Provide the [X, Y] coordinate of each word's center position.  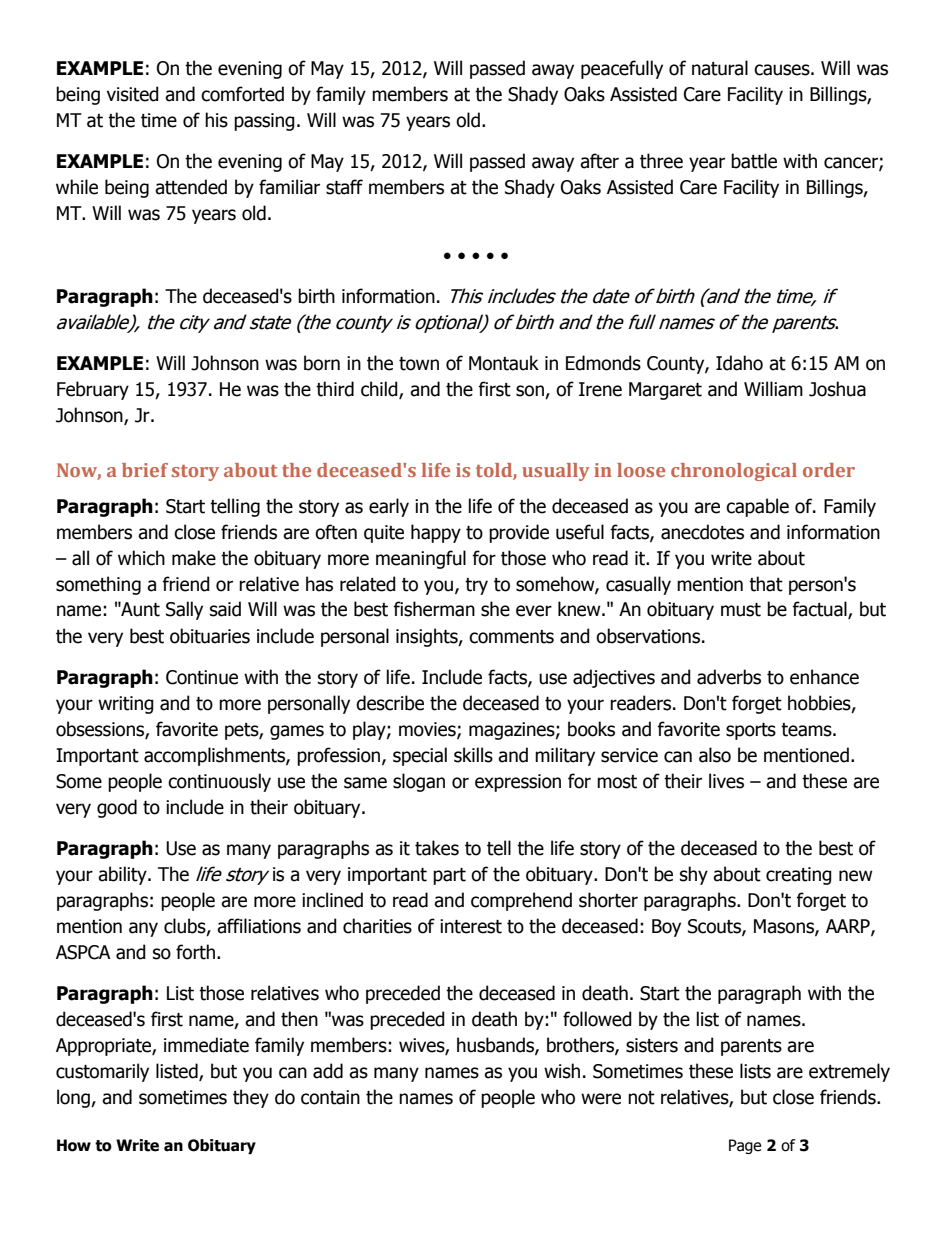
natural [720, 68]
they [251, 1098]
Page [745, 1146]
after [599, 161]
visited [133, 94]
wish [562, 1071]
